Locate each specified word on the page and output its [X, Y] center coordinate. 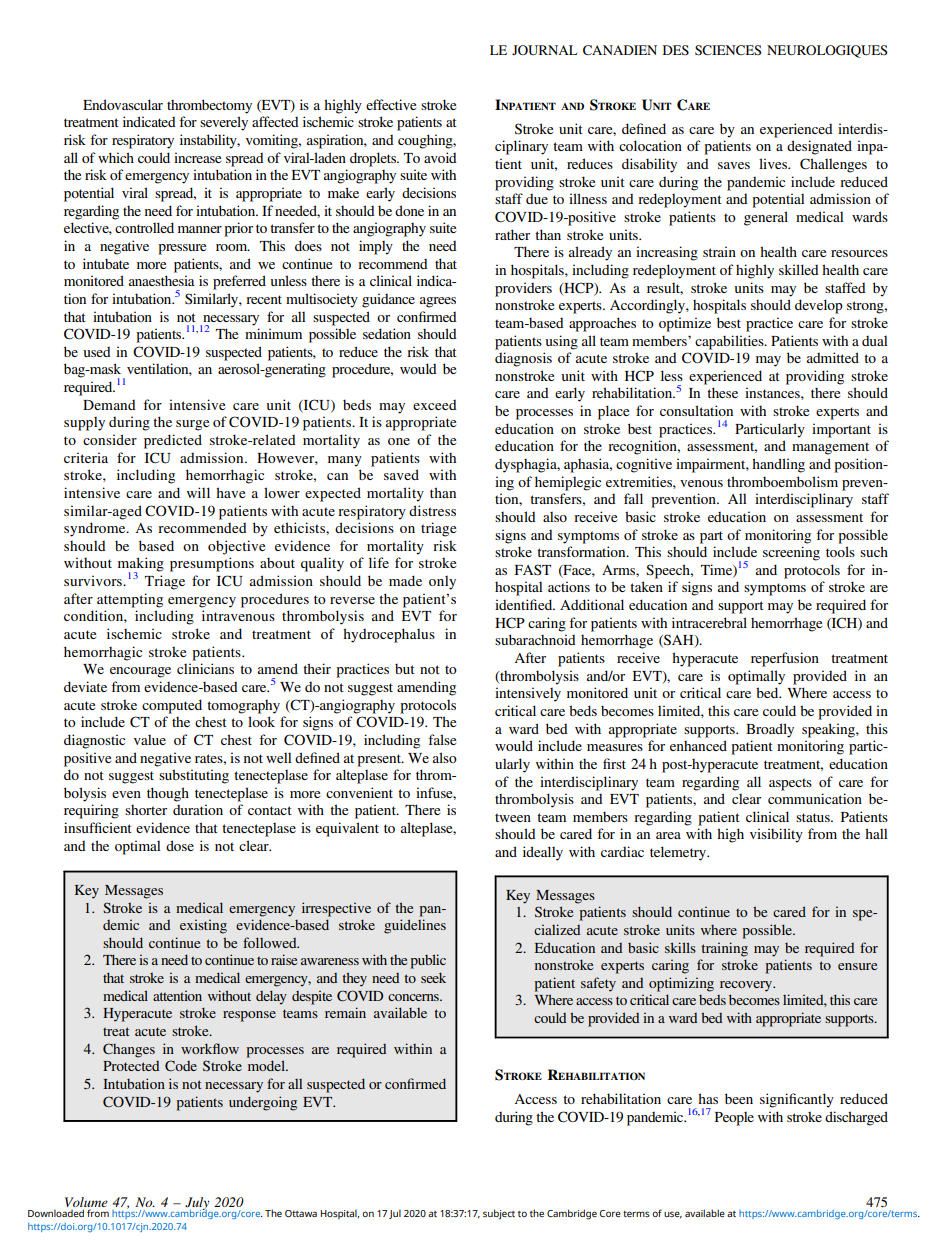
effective [391, 104]
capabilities [730, 342]
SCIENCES [728, 50]
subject [499, 1214]
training [724, 949]
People [734, 1119]
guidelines [415, 926]
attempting [130, 600]
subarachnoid [535, 639]
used [97, 352]
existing [203, 926]
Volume [86, 1203]
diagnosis [523, 359]
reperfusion [785, 659]
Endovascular [123, 104]
